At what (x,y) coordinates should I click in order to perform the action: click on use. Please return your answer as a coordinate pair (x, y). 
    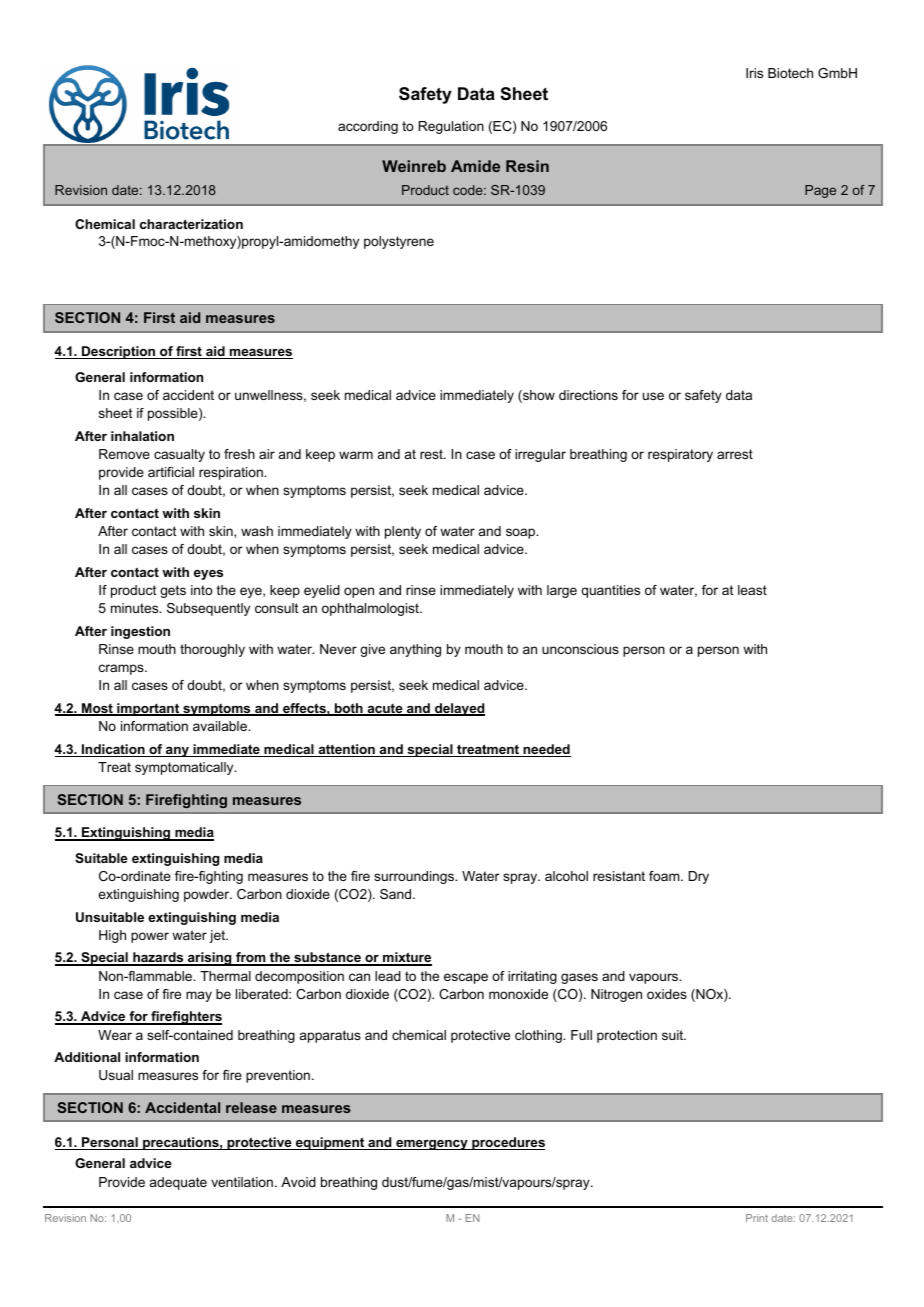
    Looking at the image, I should click on (653, 396).
